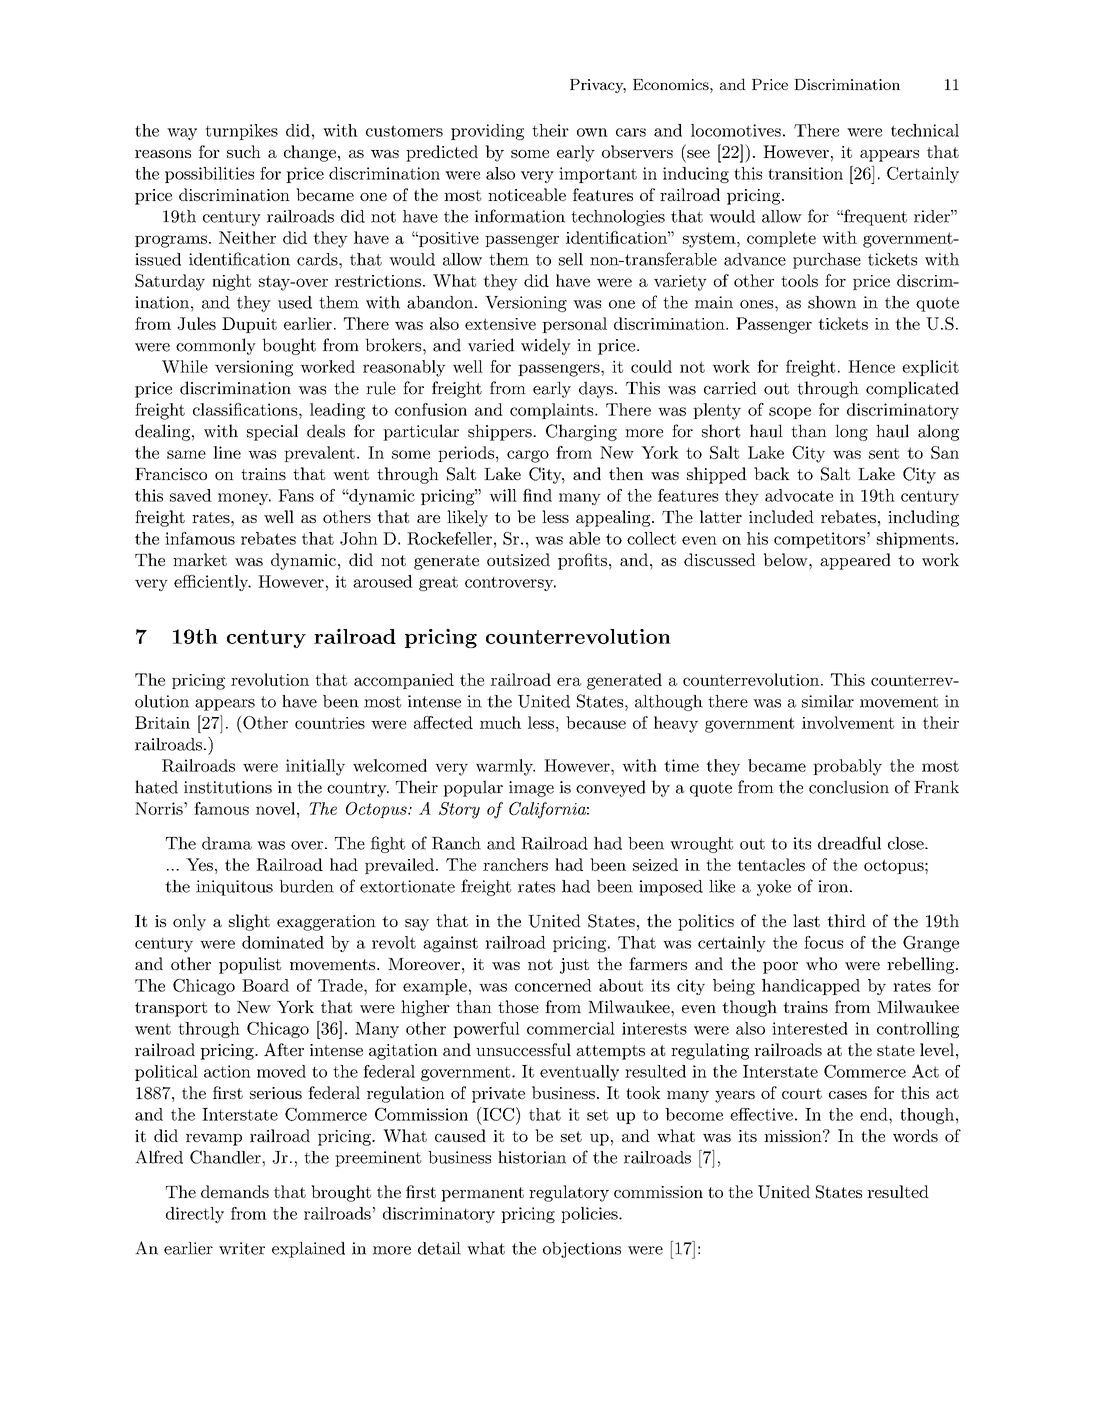 The image size is (1100, 1423). What do you see at coordinates (235, 1191) in the document?
I see `demands` at bounding box center [235, 1191].
